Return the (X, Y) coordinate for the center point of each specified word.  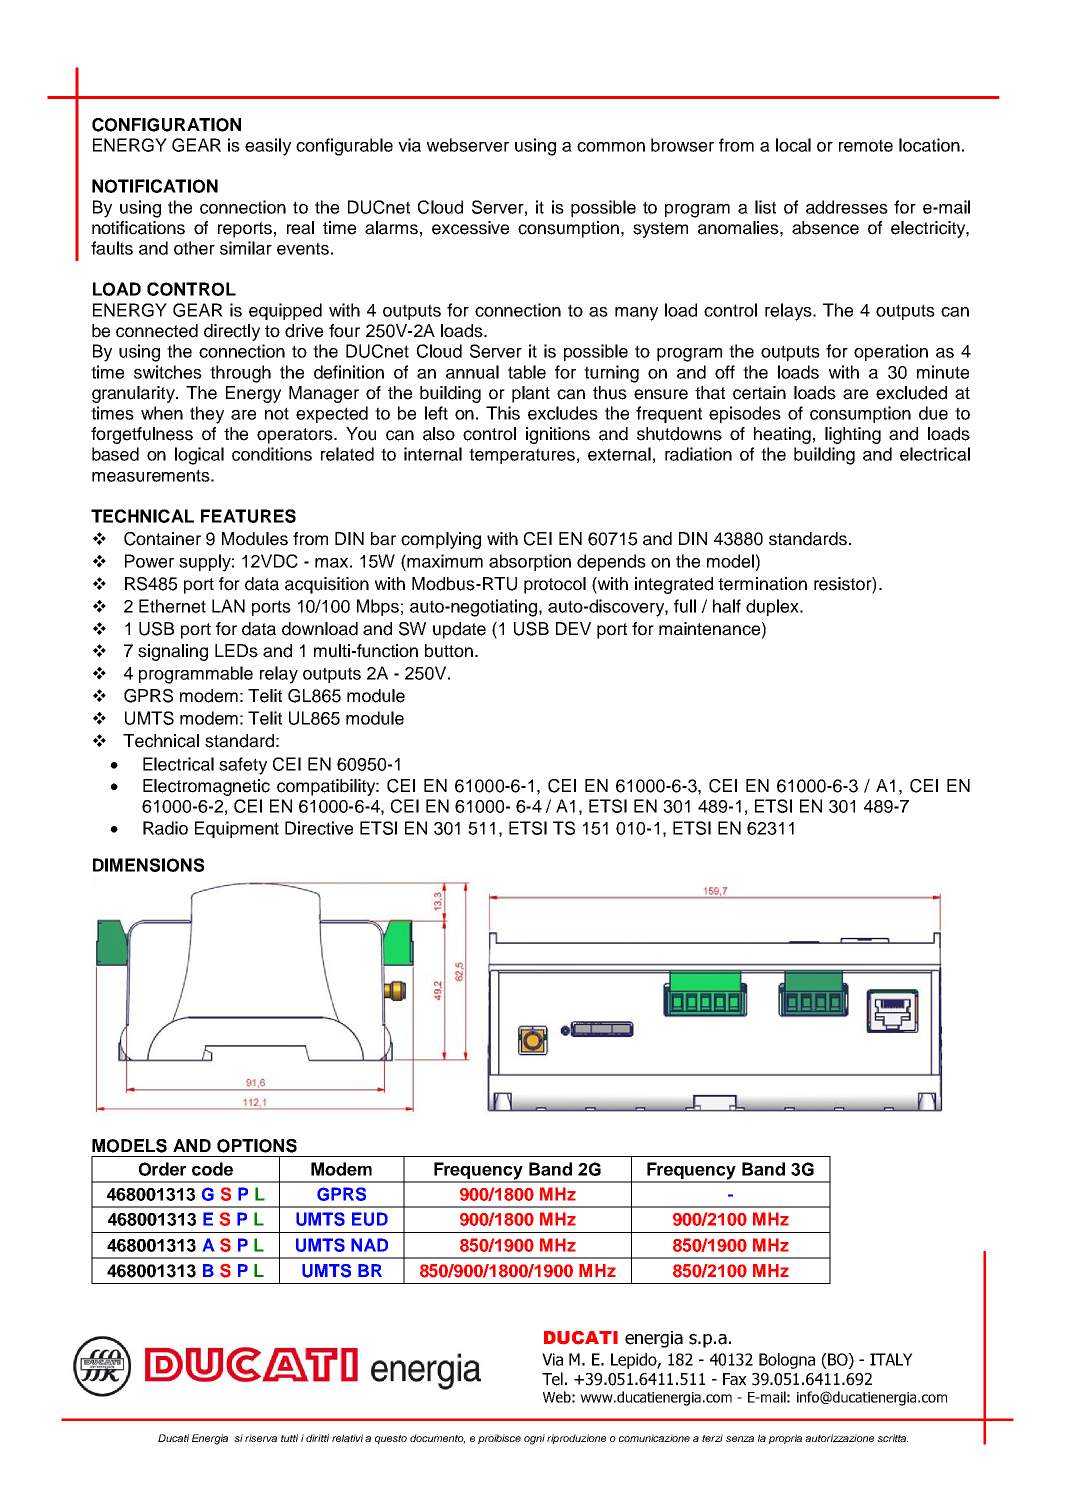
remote (866, 145)
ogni (534, 1439)
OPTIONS (257, 1146)
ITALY (891, 1359)
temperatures (522, 456)
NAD (369, 1245)
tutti (289, 1438)
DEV (573, 628)
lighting (853, 435)
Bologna (787, 1361)
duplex (773, 607)
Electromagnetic (206, 787)
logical (199, 456)
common (611, 147)
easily (268, 147)
